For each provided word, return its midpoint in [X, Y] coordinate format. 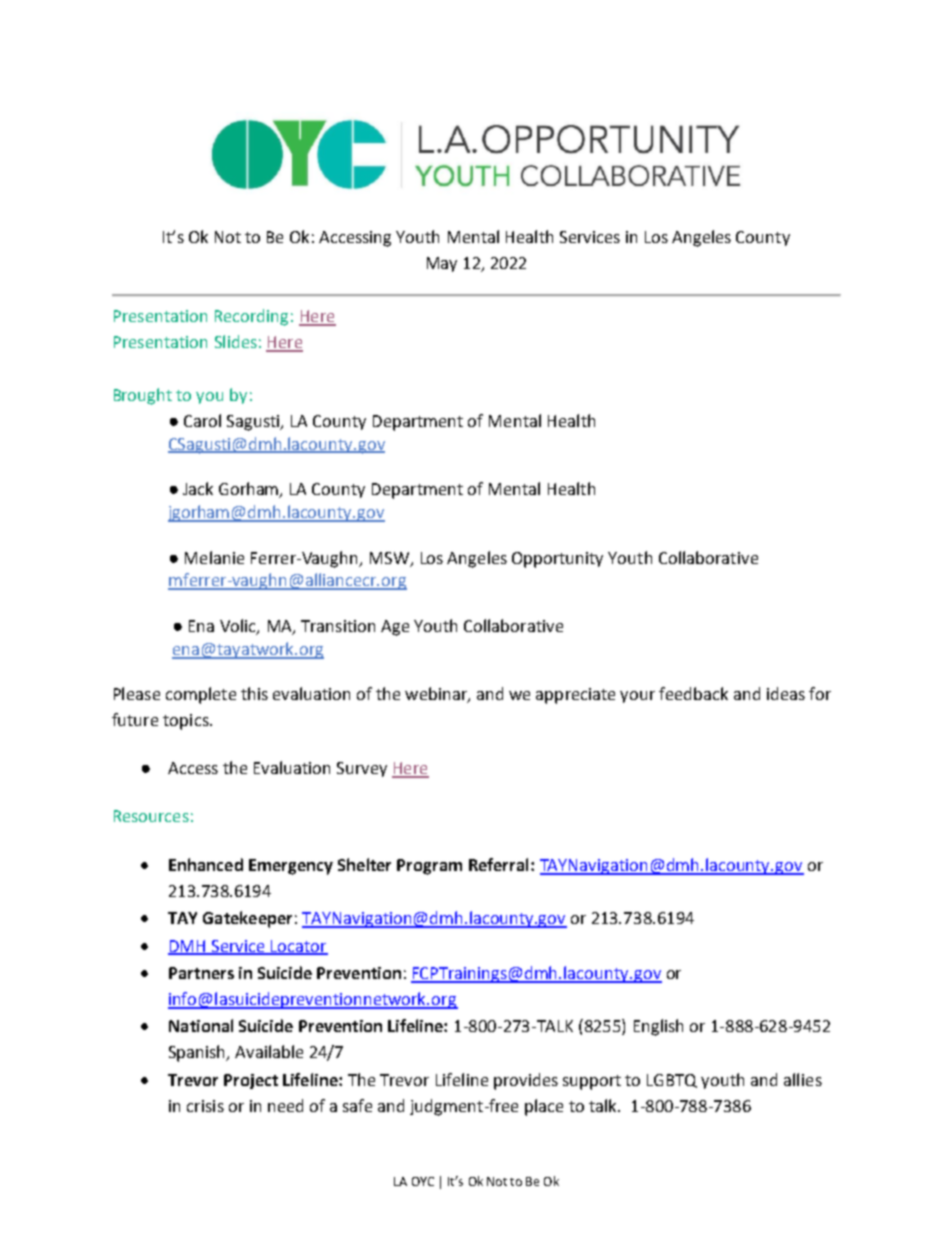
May [442, 264]
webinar [437, 694]
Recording [251, 317]
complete [201, 695]
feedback [693, 693]
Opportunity [557, 560]
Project [251, 1081]
